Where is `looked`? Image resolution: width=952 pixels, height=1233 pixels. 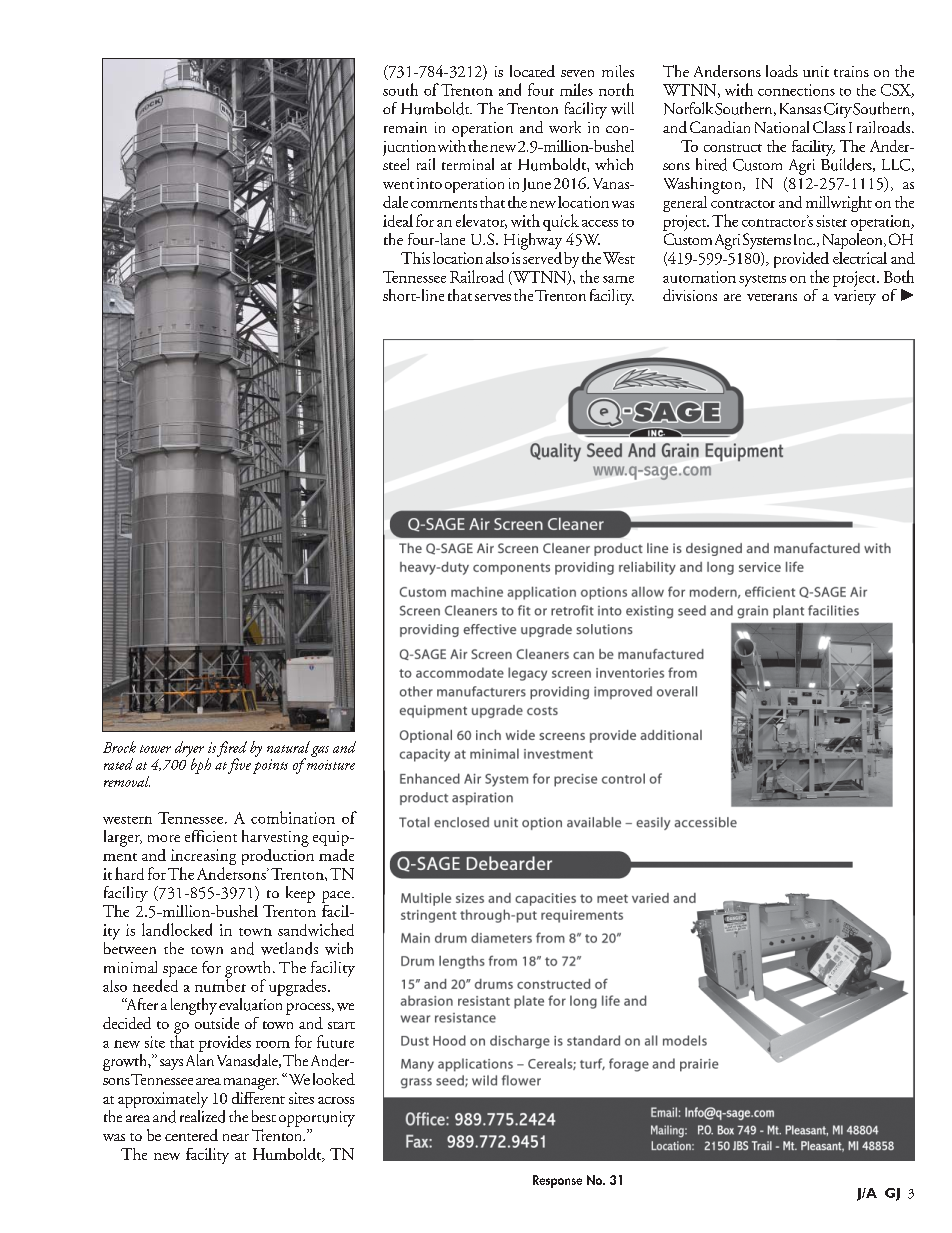 looked is located at coordinates (334, 1079).
